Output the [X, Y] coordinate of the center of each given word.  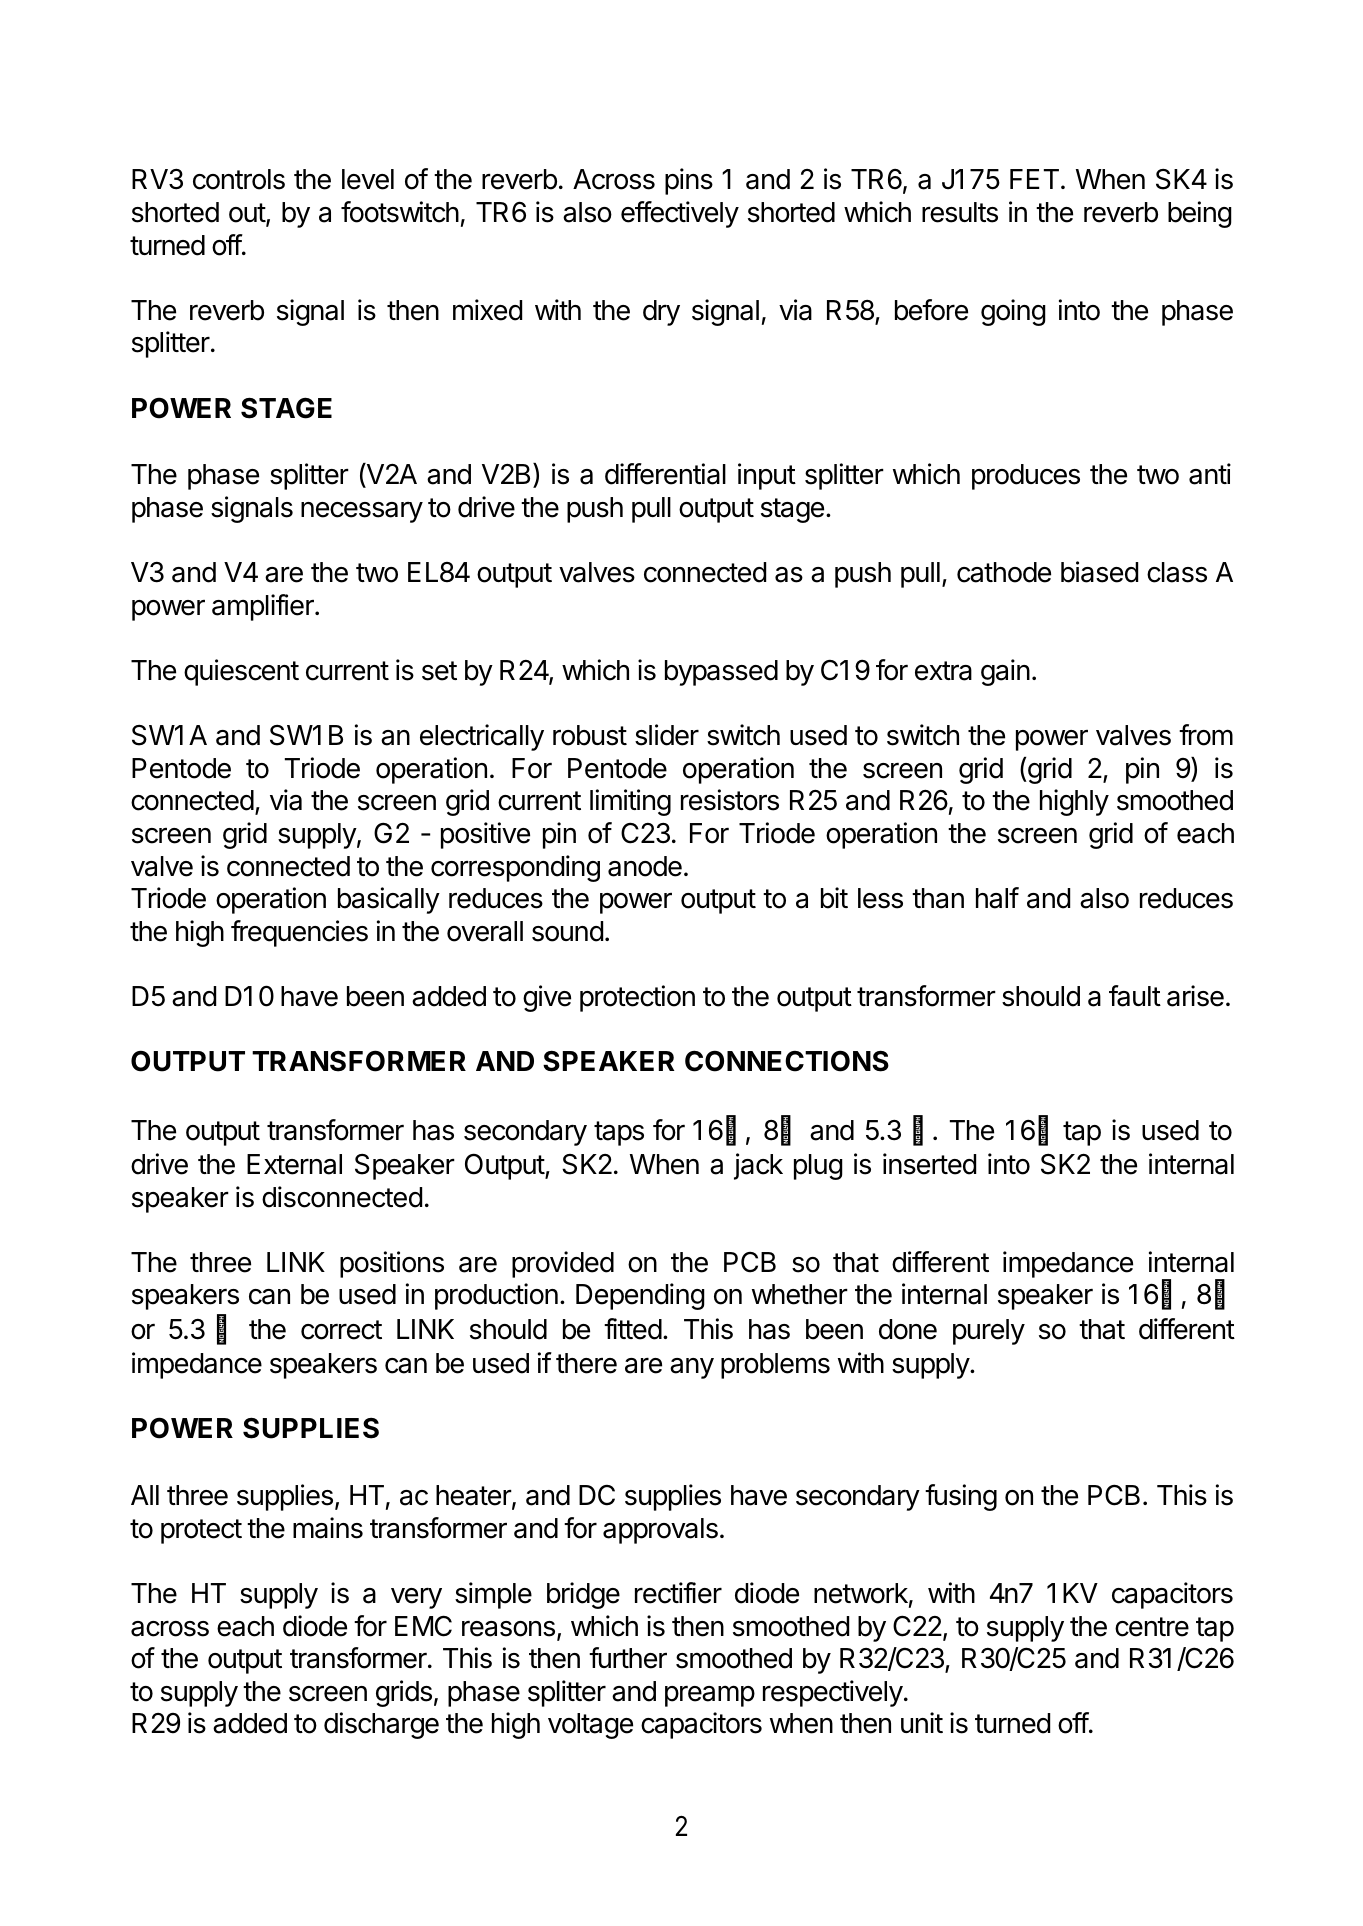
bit [834, 898]
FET [1034, 179]
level [368, 179]
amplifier [264, 607]
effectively [680, 214]
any [692, 1368]
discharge [381, 1725]
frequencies [299, 933]
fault [1135, 996]
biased [1099, 572]
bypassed [721, 673]
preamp [710, 1696]
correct [341, 1330]
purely [989, 1332]
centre [1152, 1627]
